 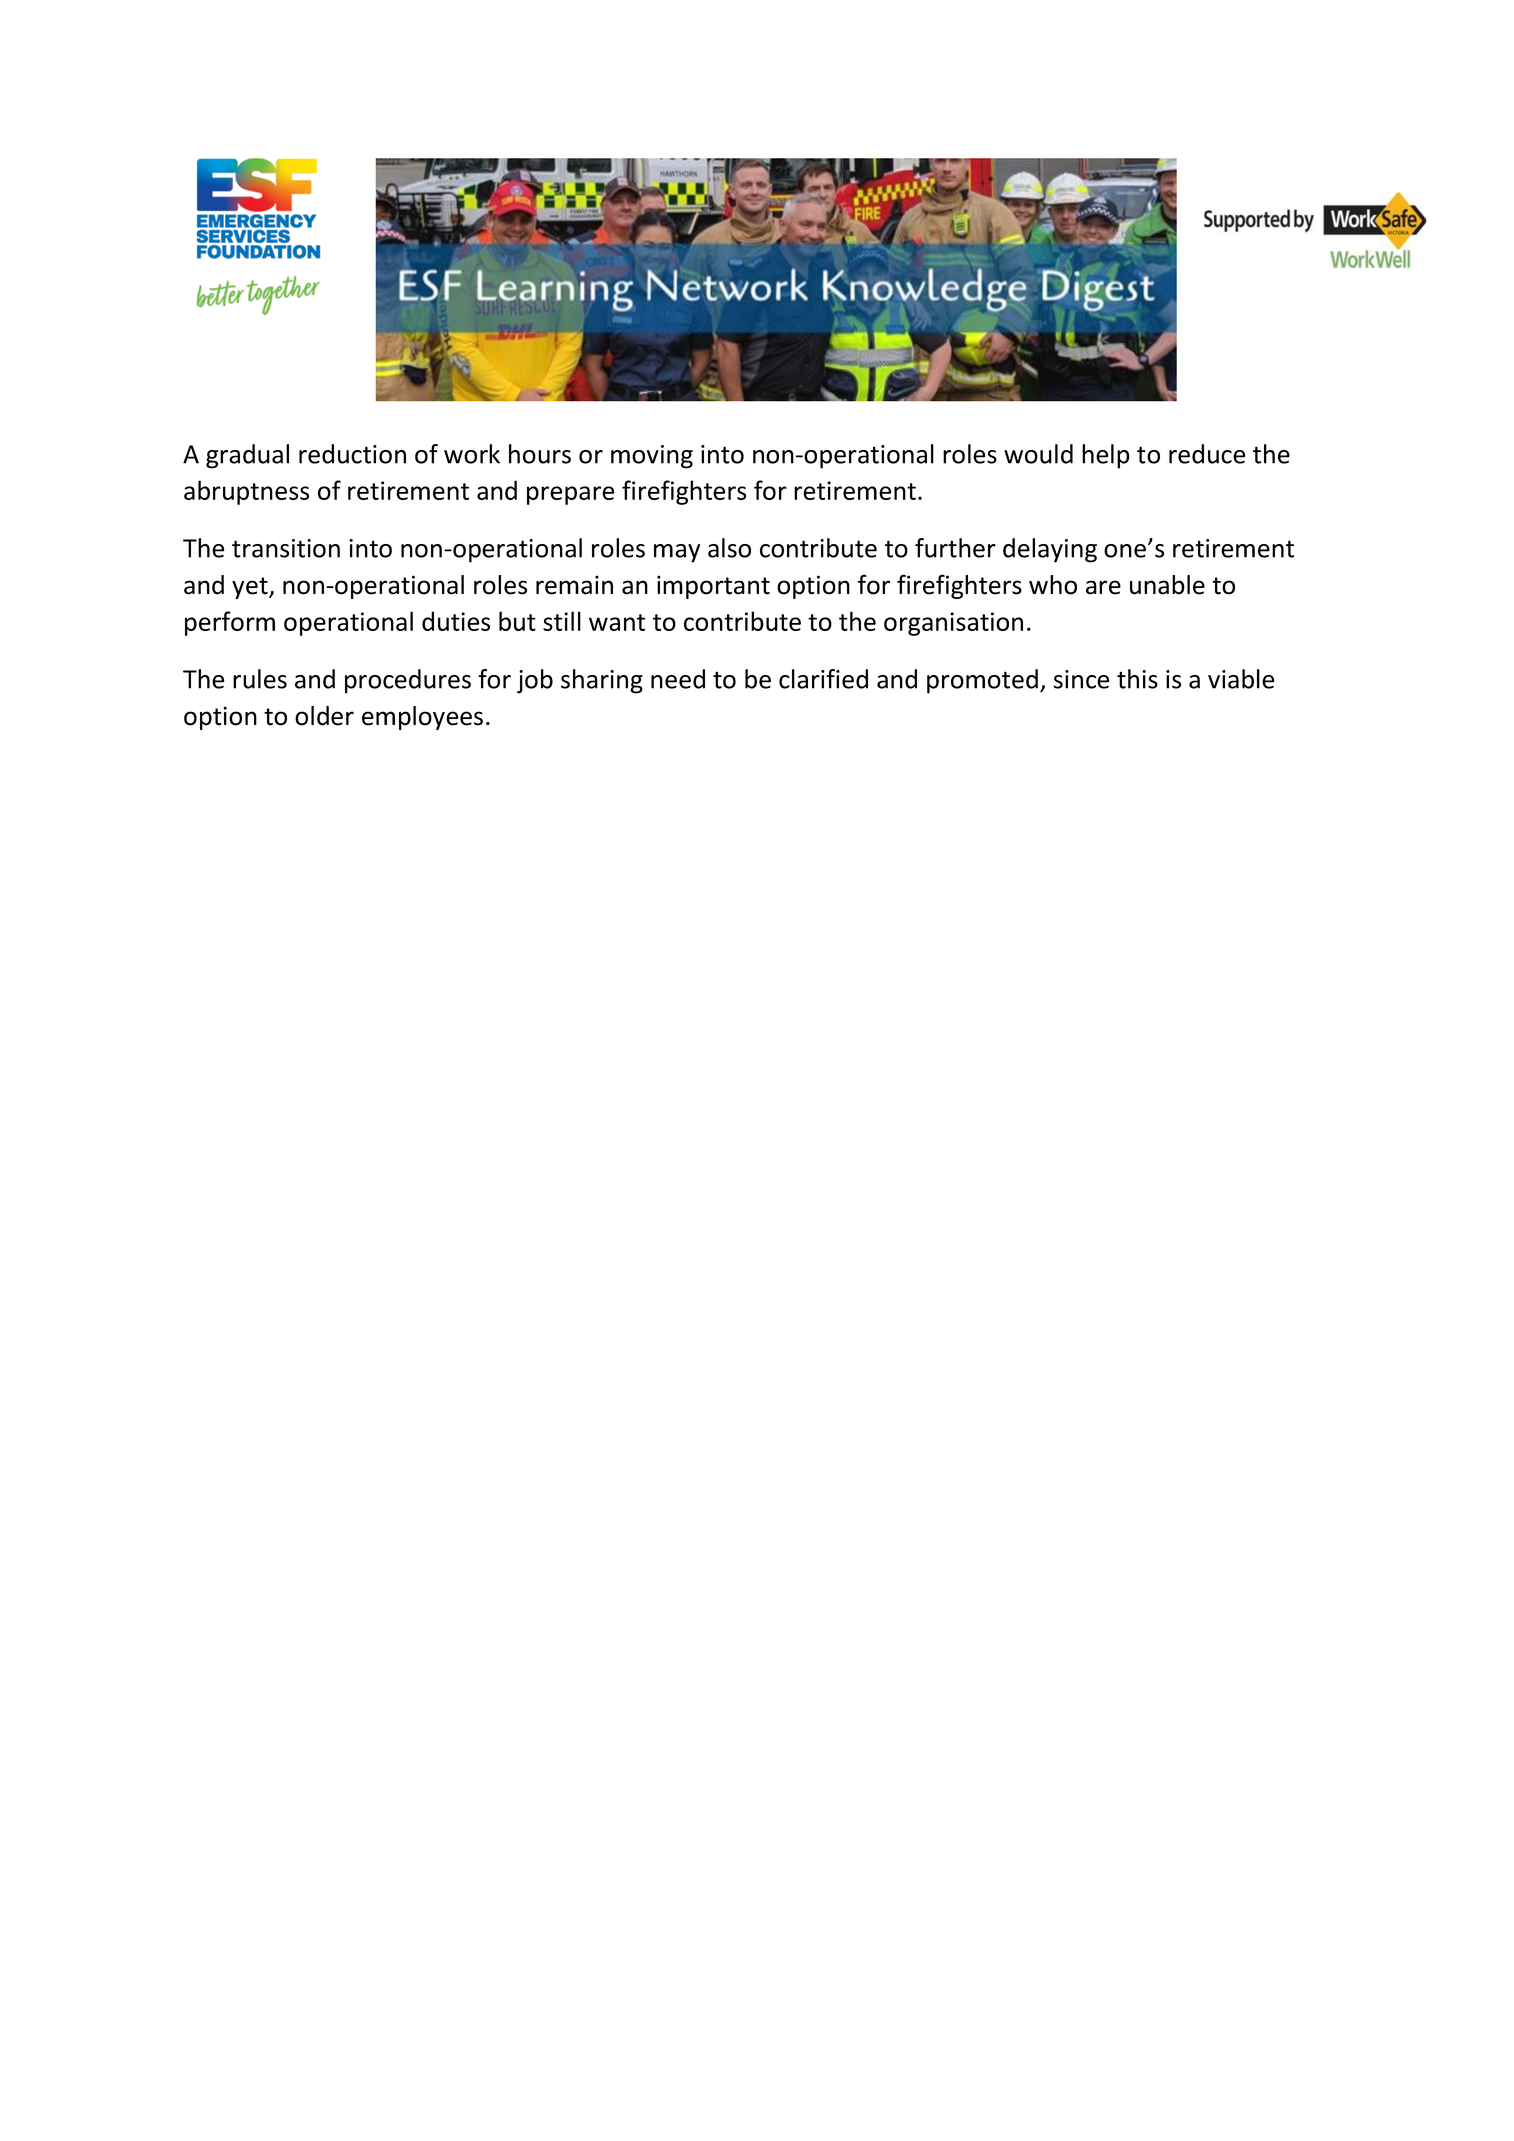 What do you see at coordinates (251, 588) in the screenshot?
I see `yet` at bounding box center [251, 588].
